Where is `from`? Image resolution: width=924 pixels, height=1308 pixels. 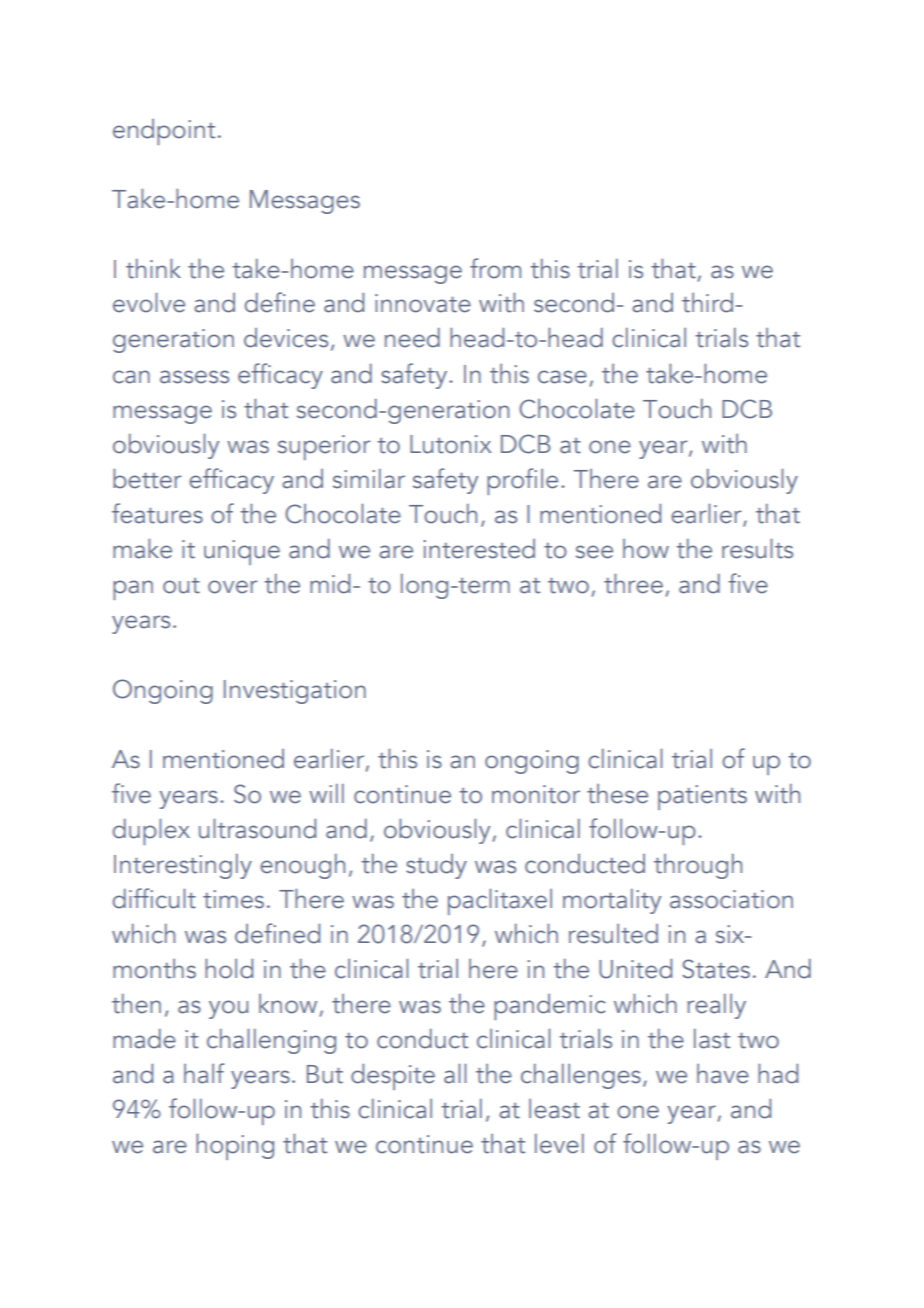
from is located at coordinates (495, 268).
